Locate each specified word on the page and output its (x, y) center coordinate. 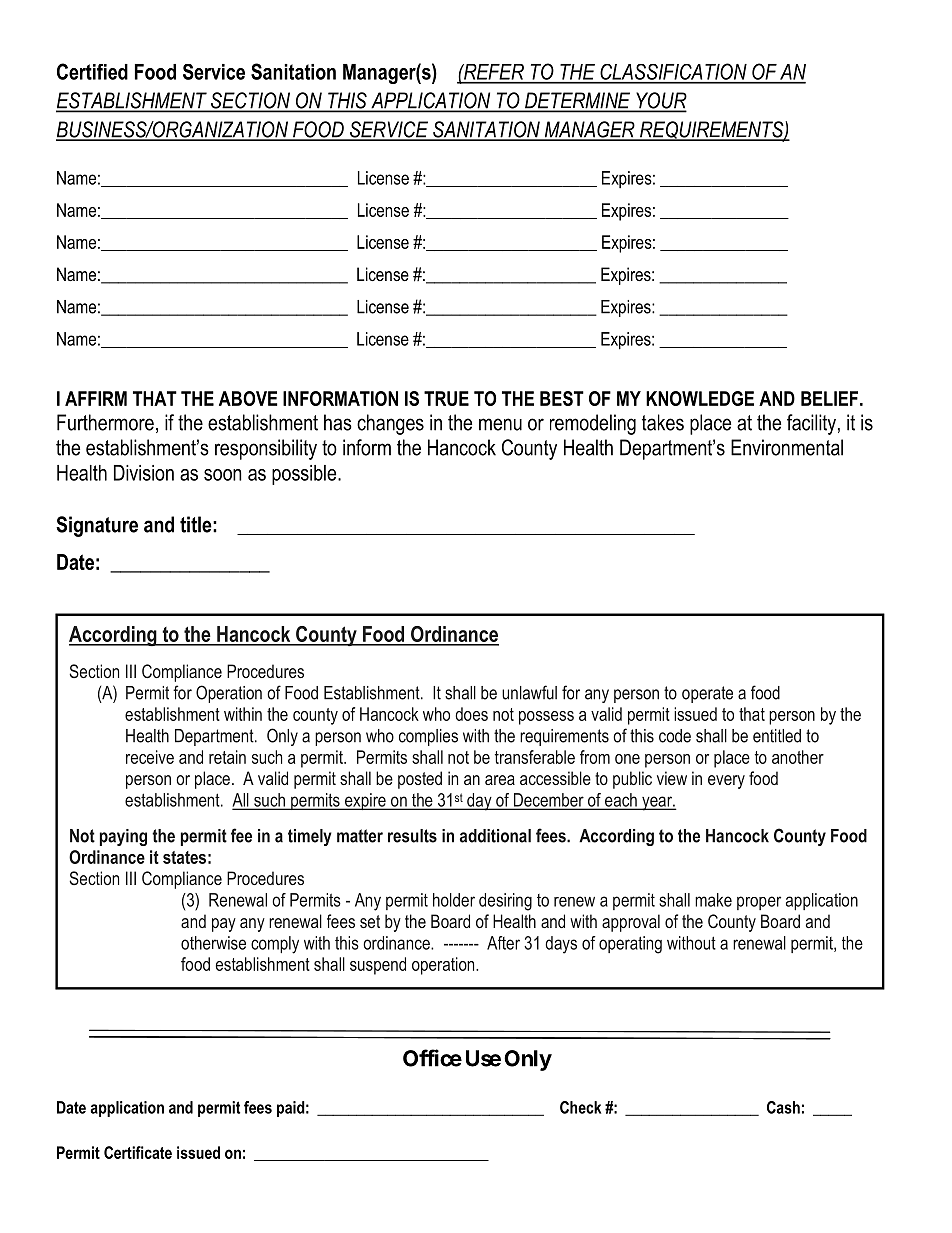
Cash (783, 1107)
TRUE (446, 398)
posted (420, 780)
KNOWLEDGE (700, 398)
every (726, 782)
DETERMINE (578, 101)
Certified (92, 71)
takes (663, 422)
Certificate (138, 1152)
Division (144, 473)
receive (150, 757)
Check (580, 1107)
